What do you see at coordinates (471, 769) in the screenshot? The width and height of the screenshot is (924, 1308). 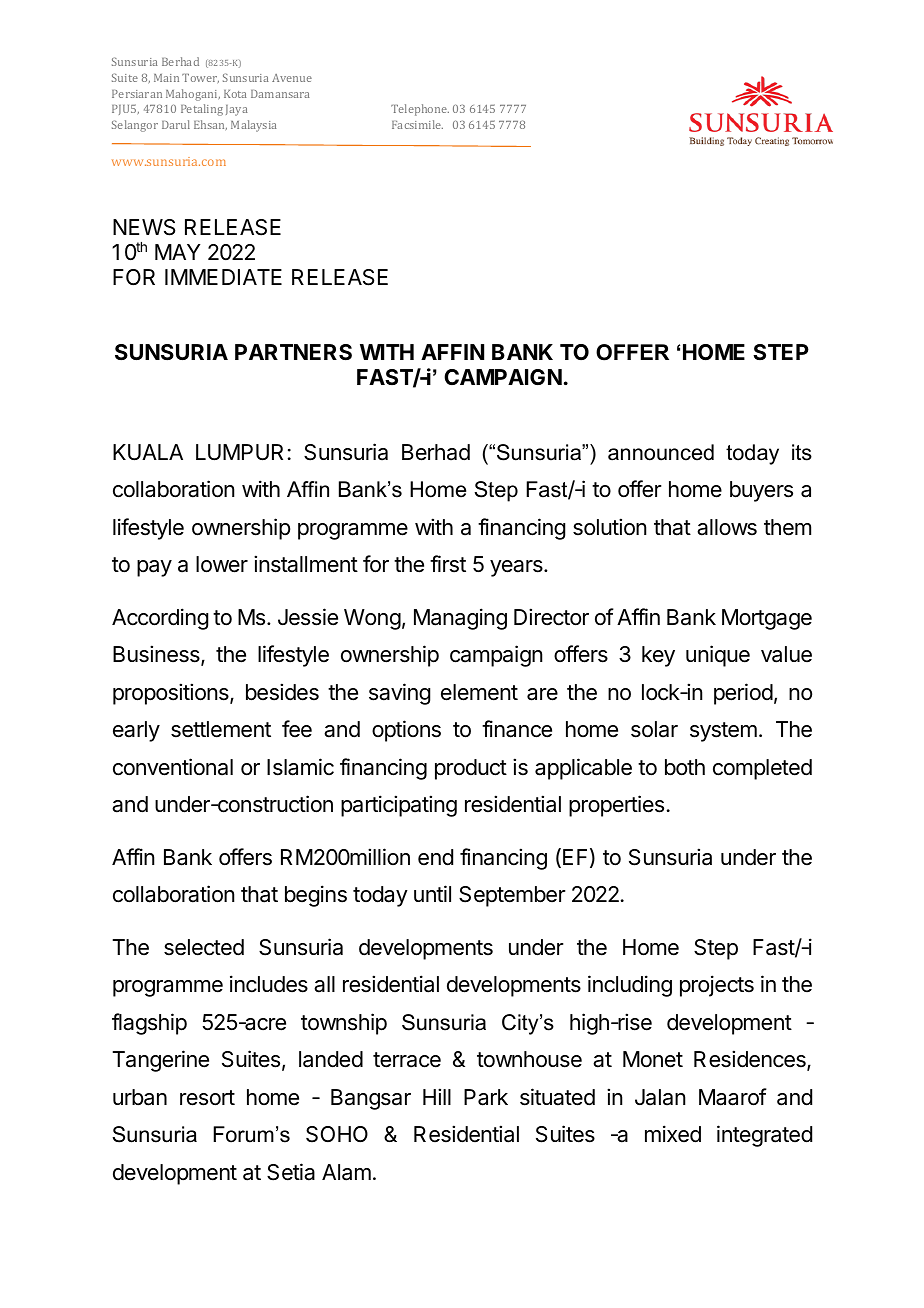 I see `product` at bounding box center [471, 769].
